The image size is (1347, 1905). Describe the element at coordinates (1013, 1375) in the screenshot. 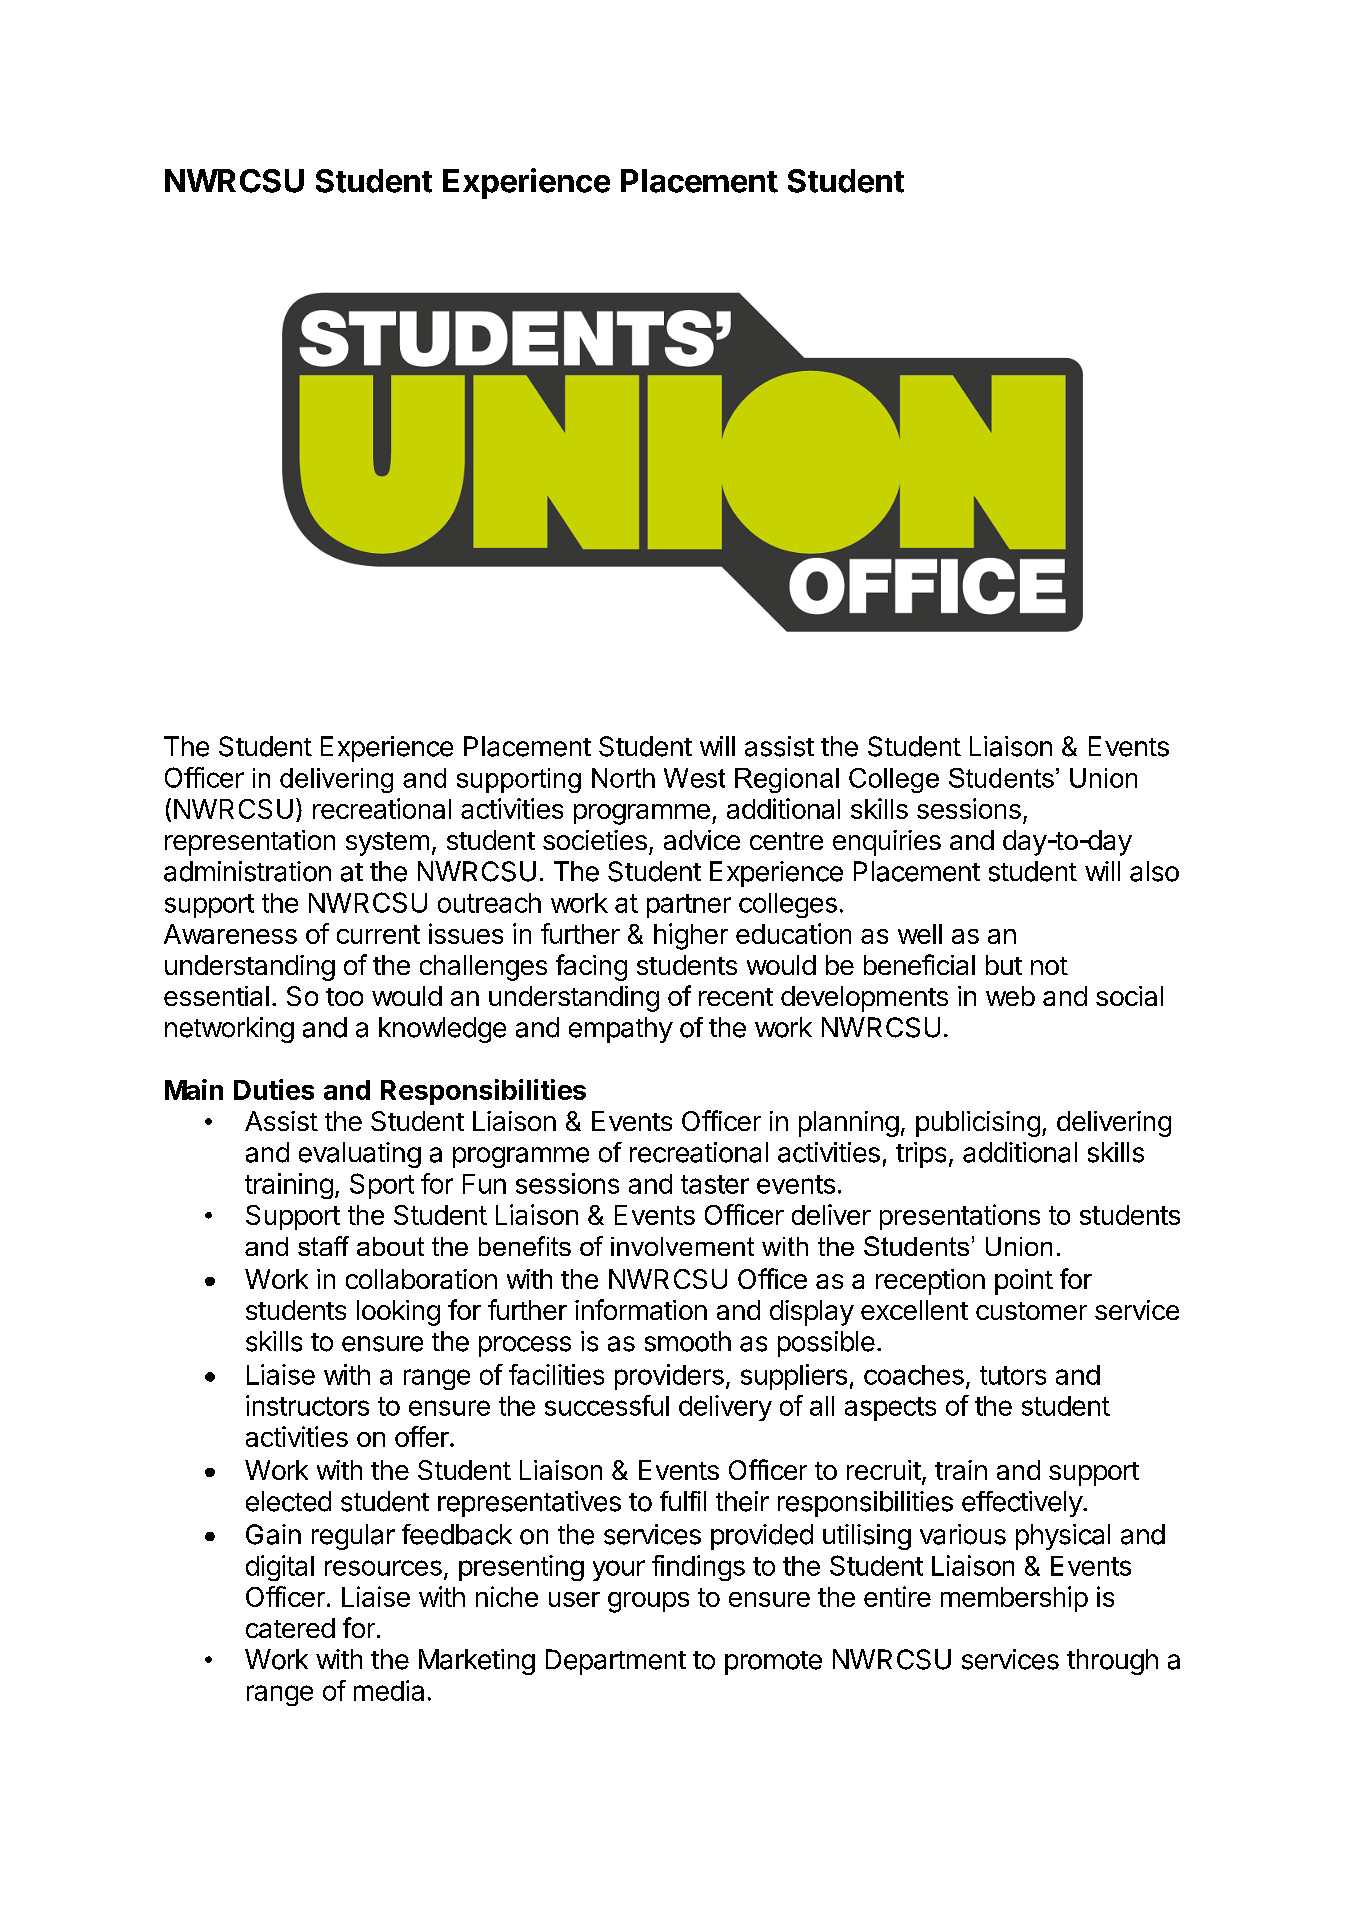

I see `tutors` at that location.
